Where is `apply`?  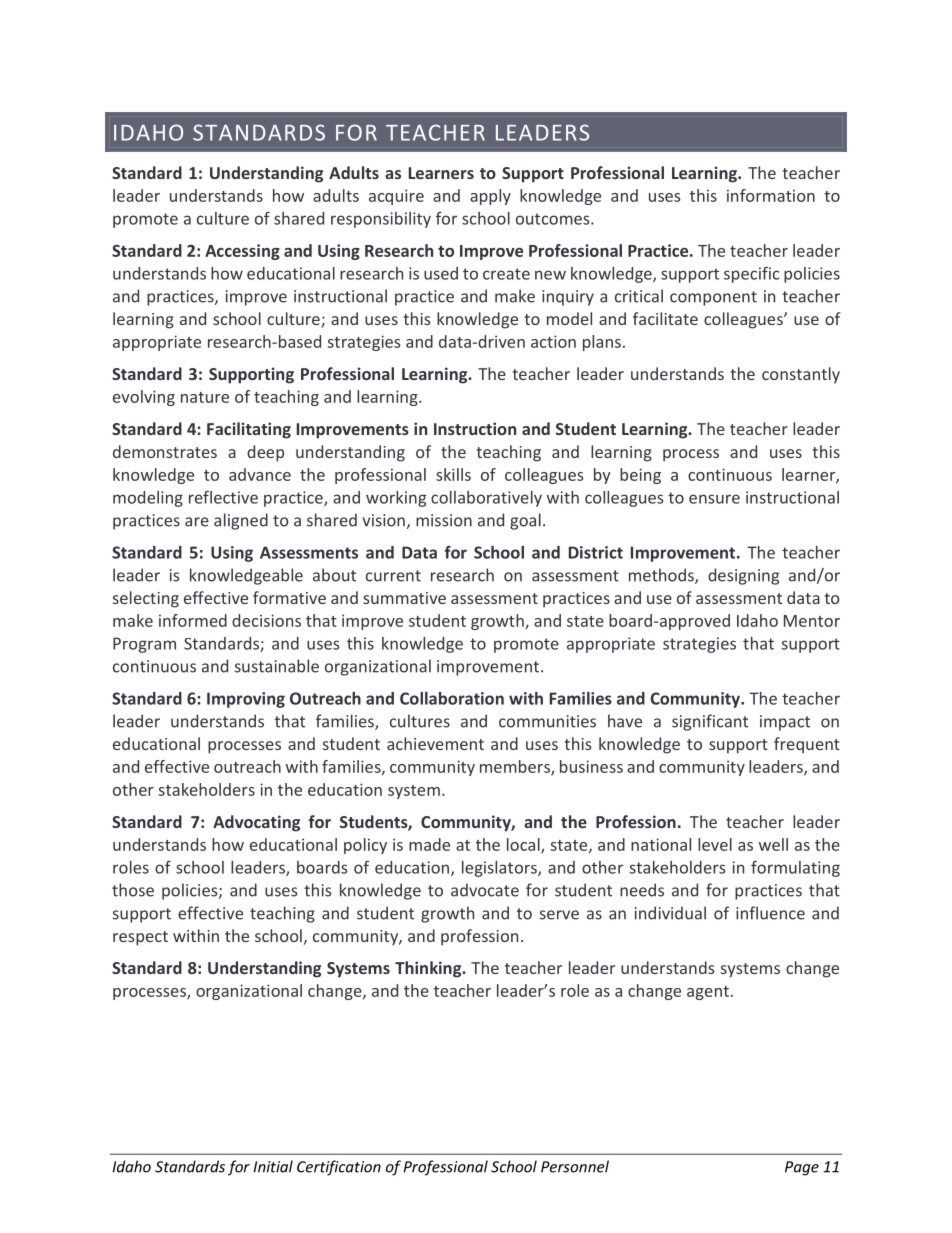 apply is located at coordinates (490, 197).
